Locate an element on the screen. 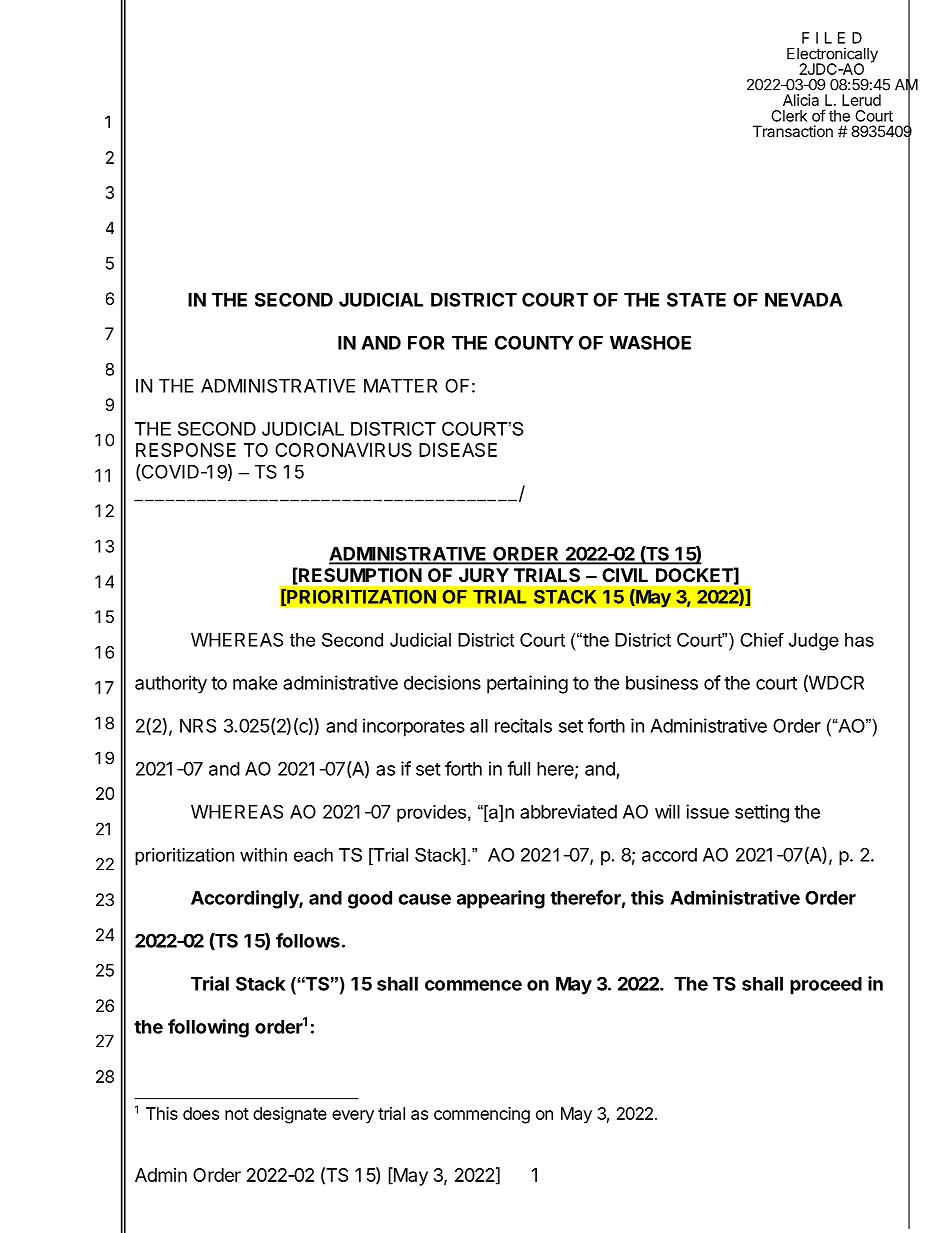  Alicia is located at coordinates (801, 100).
